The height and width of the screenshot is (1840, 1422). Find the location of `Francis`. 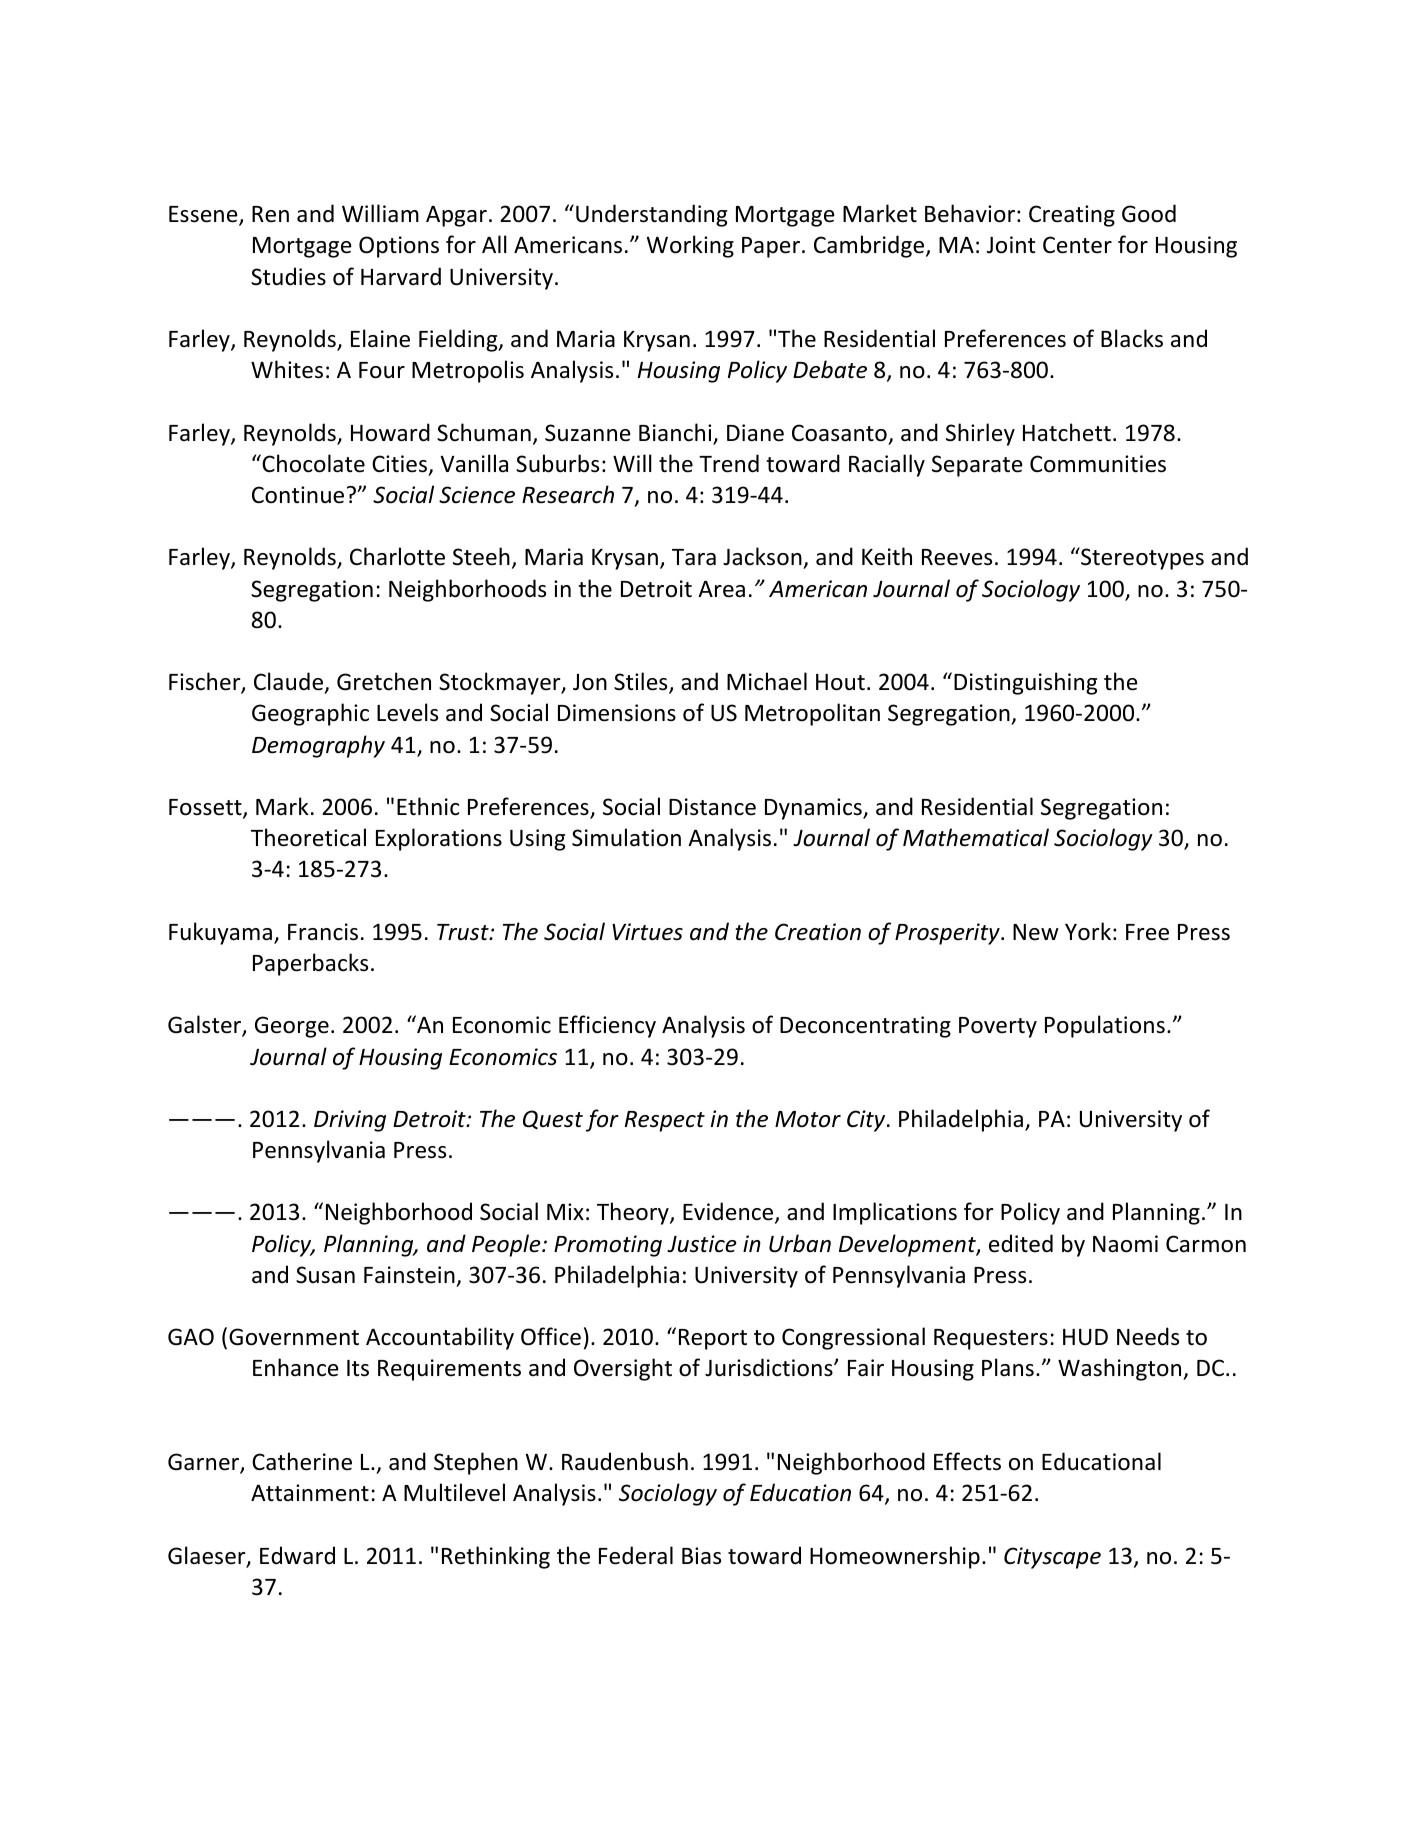

Francis is located at coordinates (323, 932).
